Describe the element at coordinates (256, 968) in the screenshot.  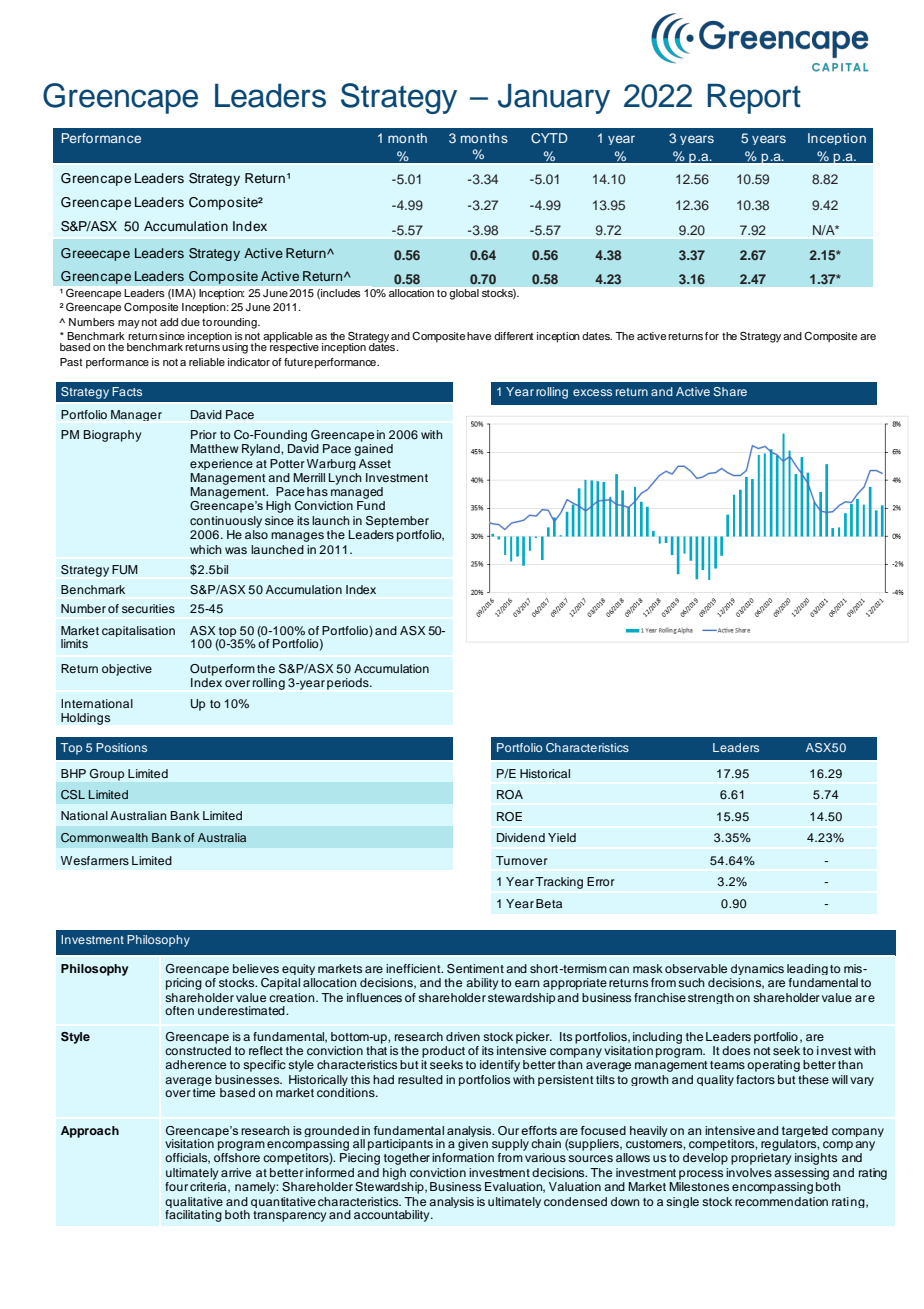
I see `believes` at that location.
